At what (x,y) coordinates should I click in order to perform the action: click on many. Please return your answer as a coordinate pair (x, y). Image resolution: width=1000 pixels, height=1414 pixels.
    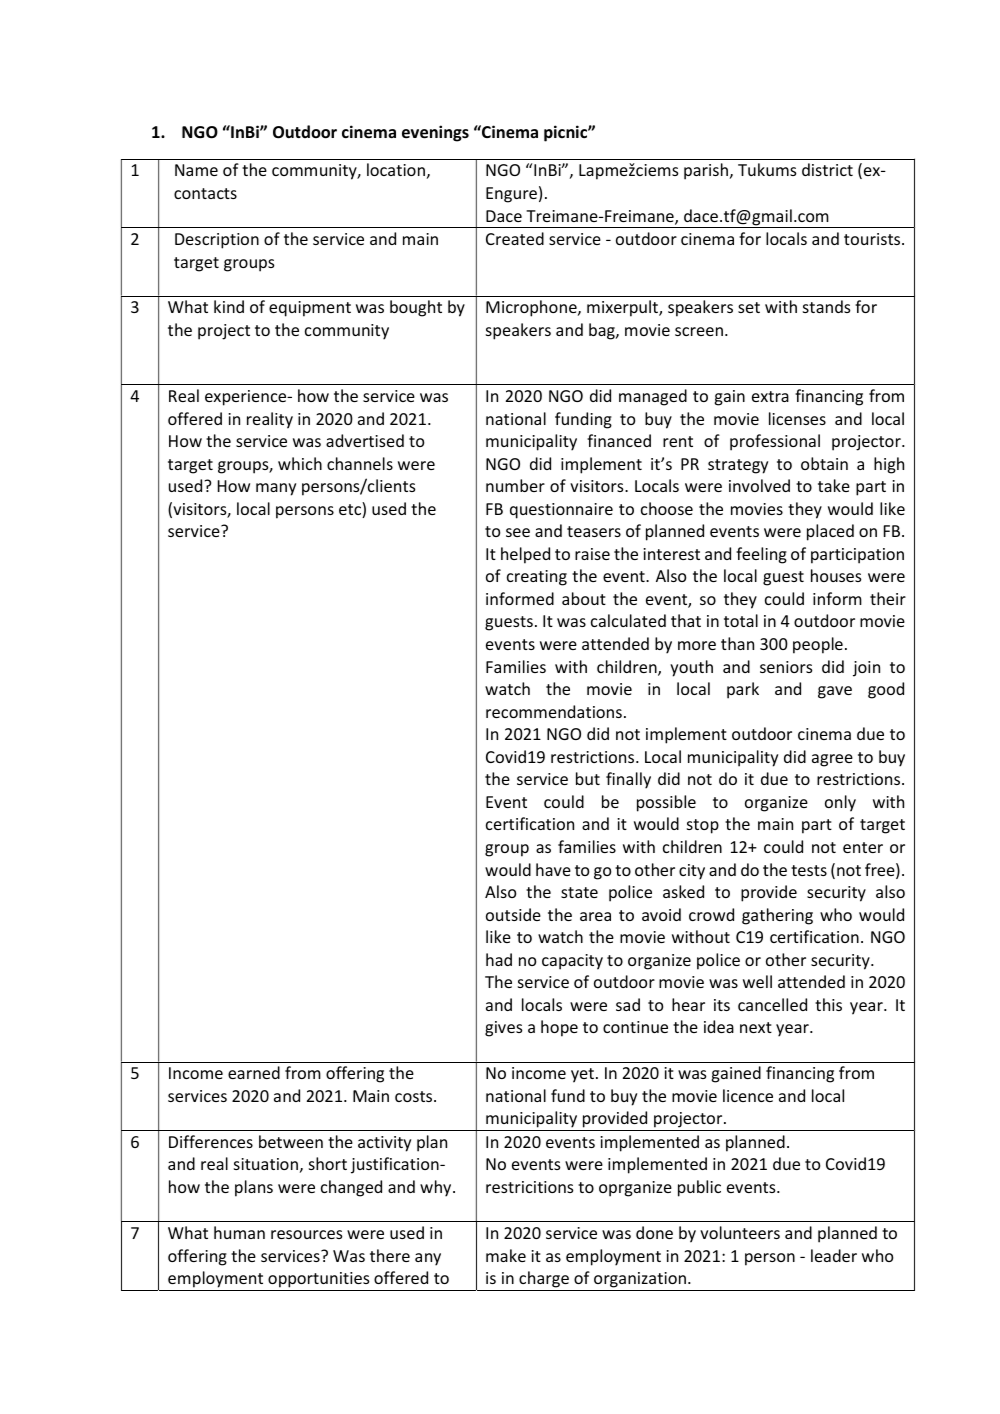
    Looking at the image, I should click on (276, 489).
